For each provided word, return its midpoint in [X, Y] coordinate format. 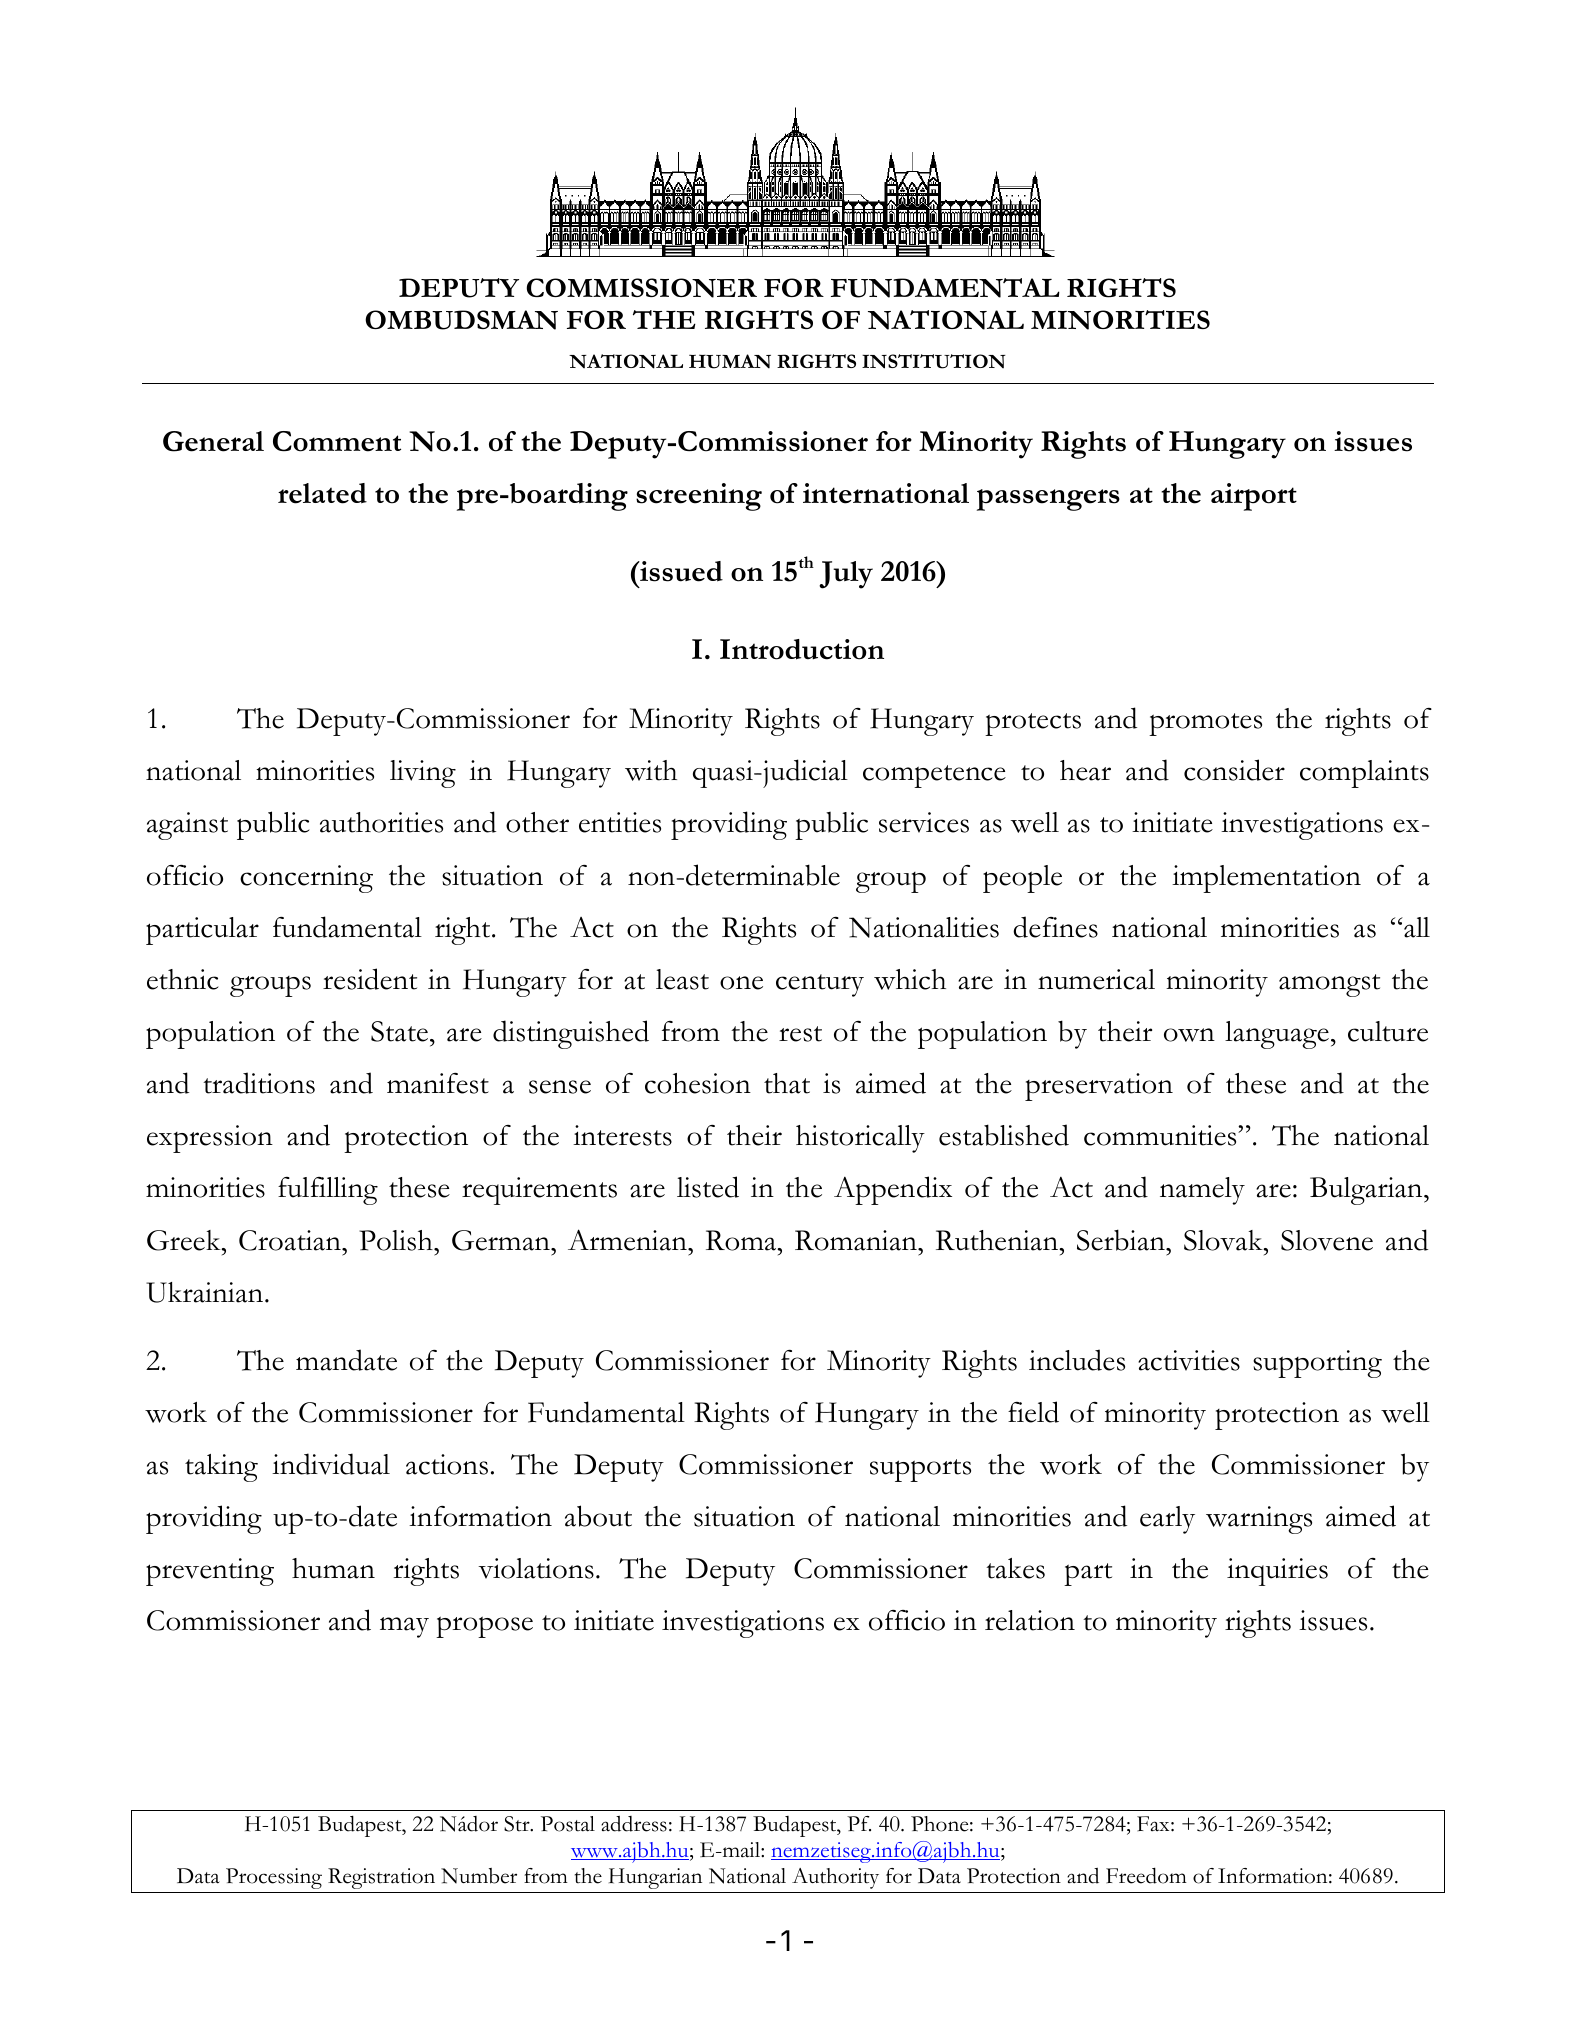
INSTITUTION [934, 361]
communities [1161, 1135]
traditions [259, 1083]
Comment [337, 441]
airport [1254, 497]
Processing [274, 1878]
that [787, 1083]
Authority [835, 1878]
